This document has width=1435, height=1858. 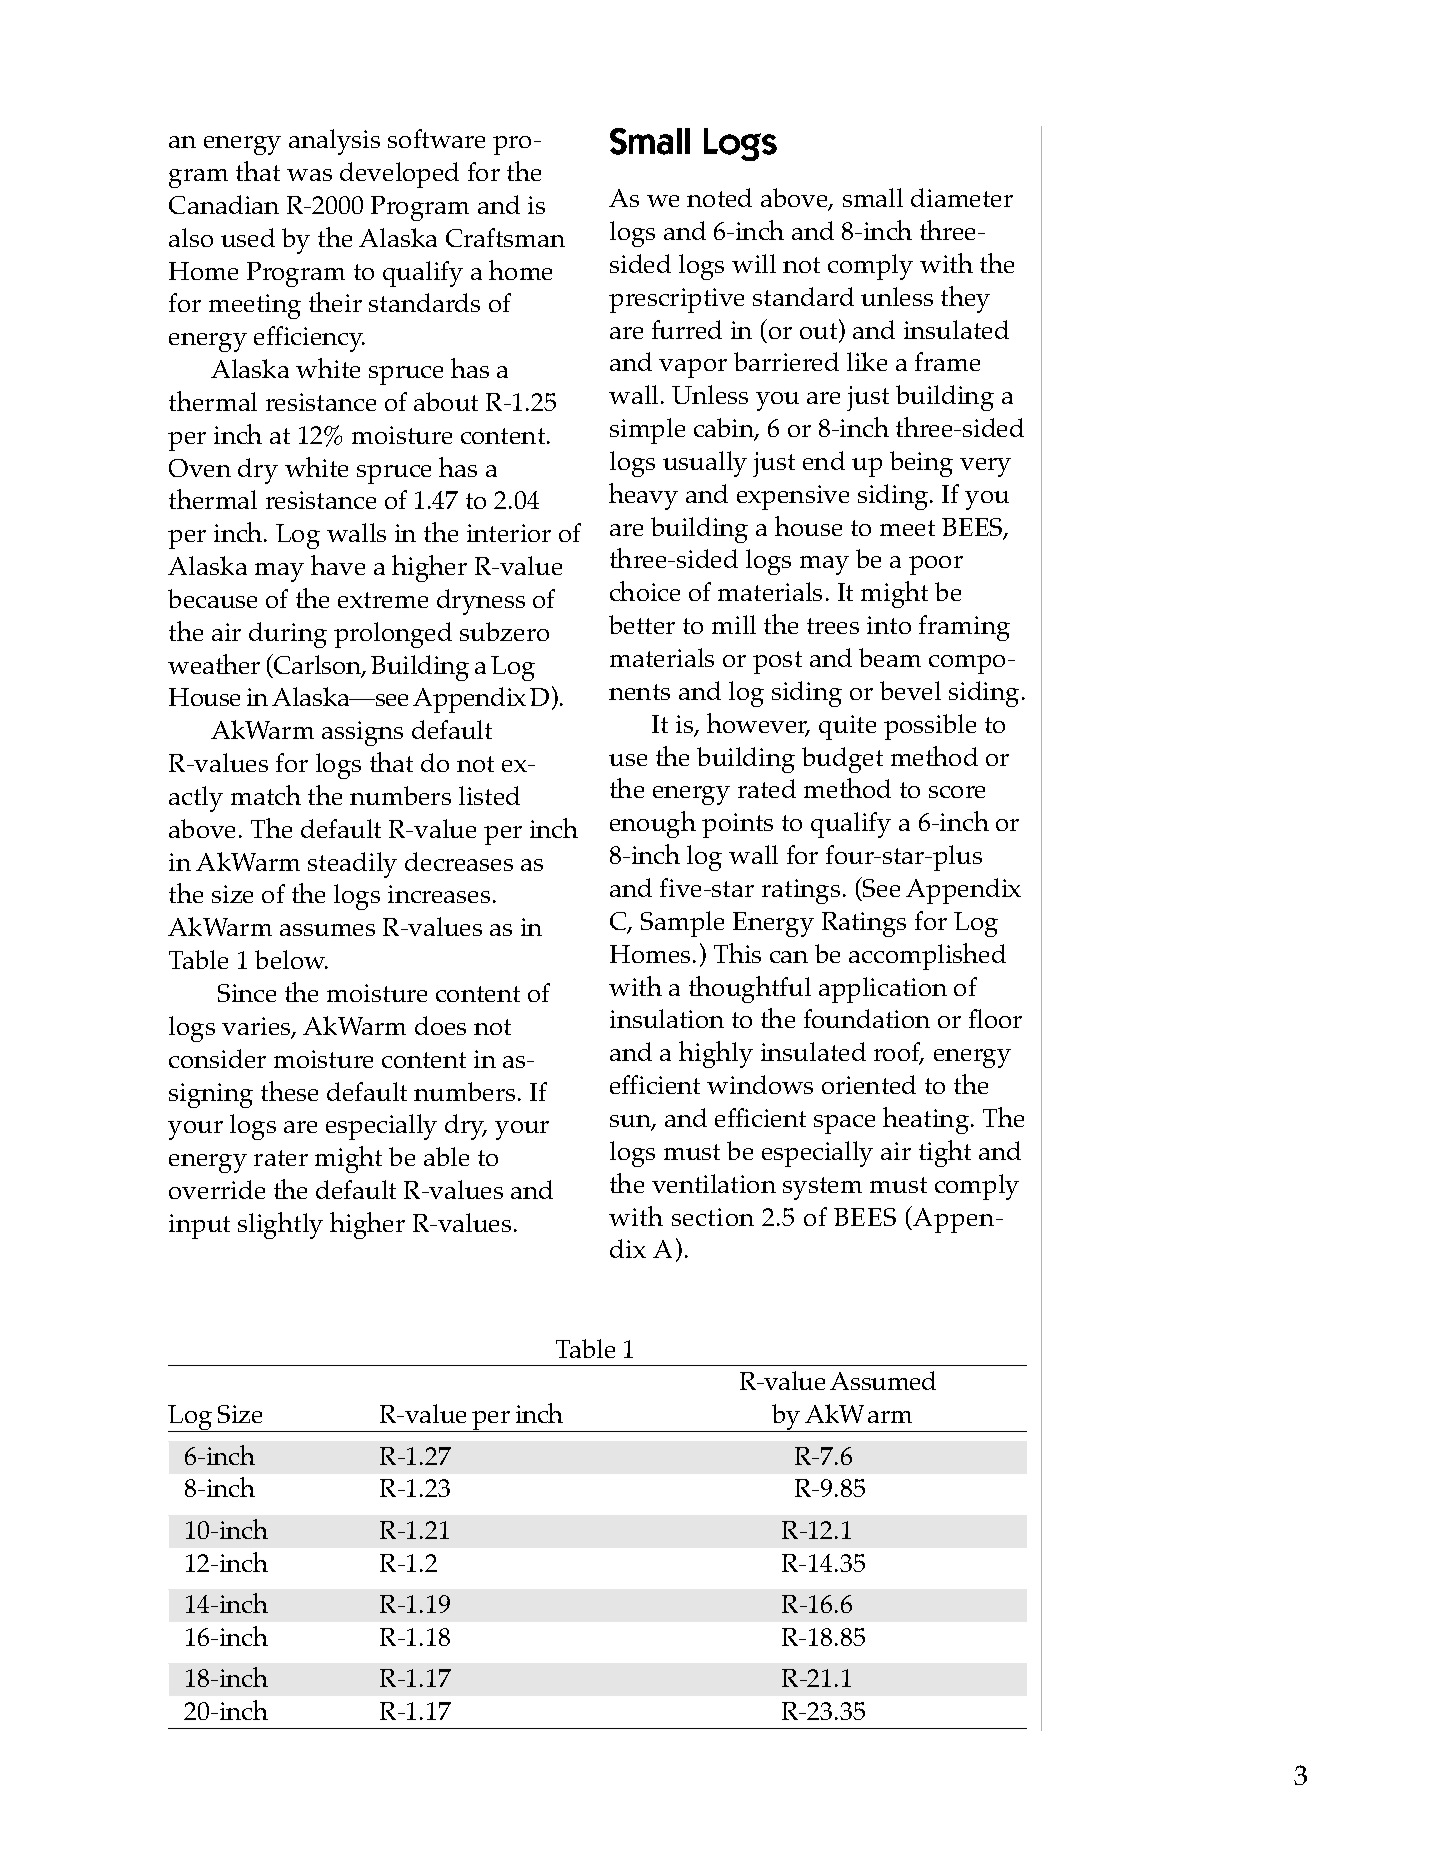 What do you see at coordinates (362, 733) in the document?
I see `assigns` at bounding box center [362, 733].
